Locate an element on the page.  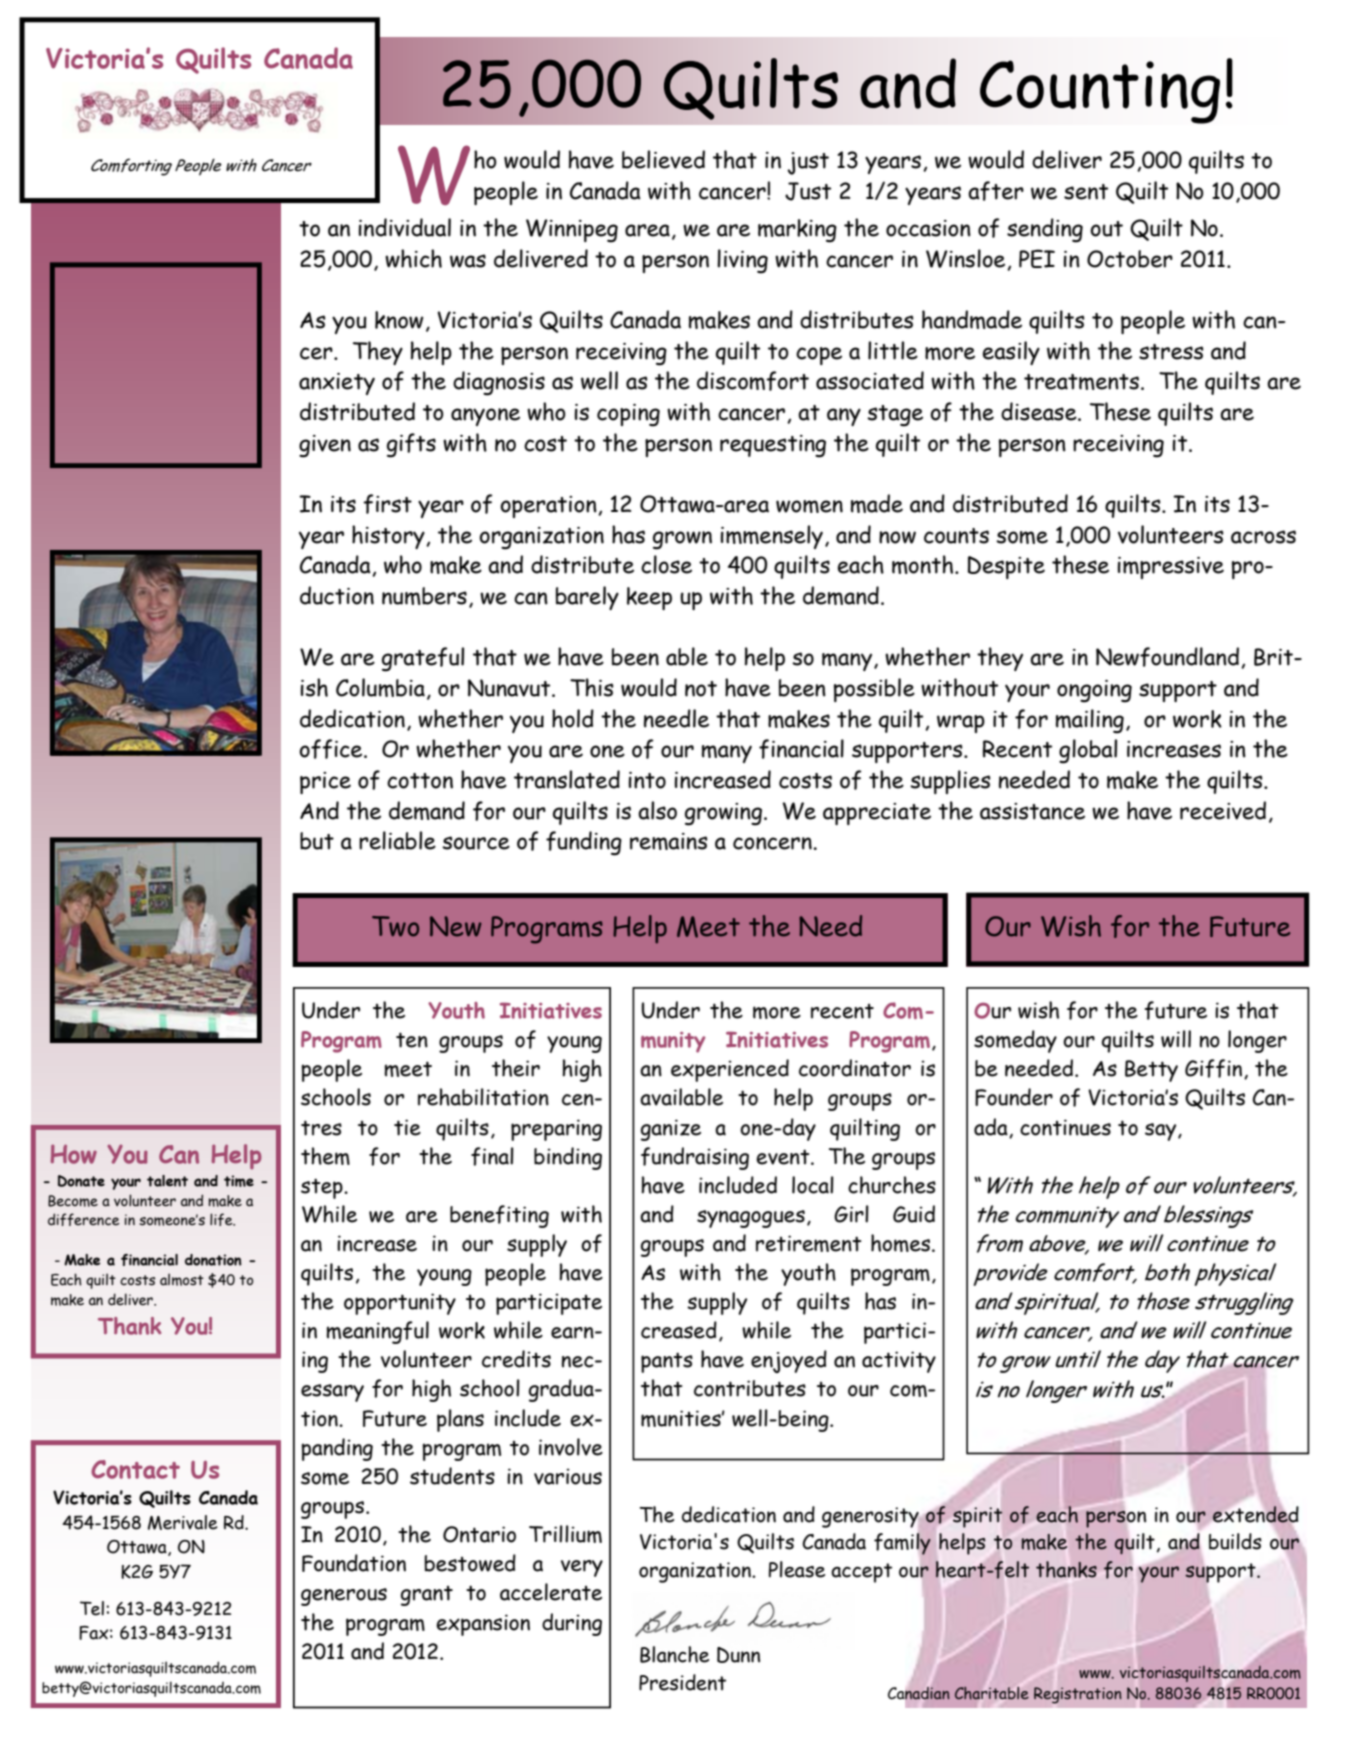
assistance is located at coordinates (1032, 811).
